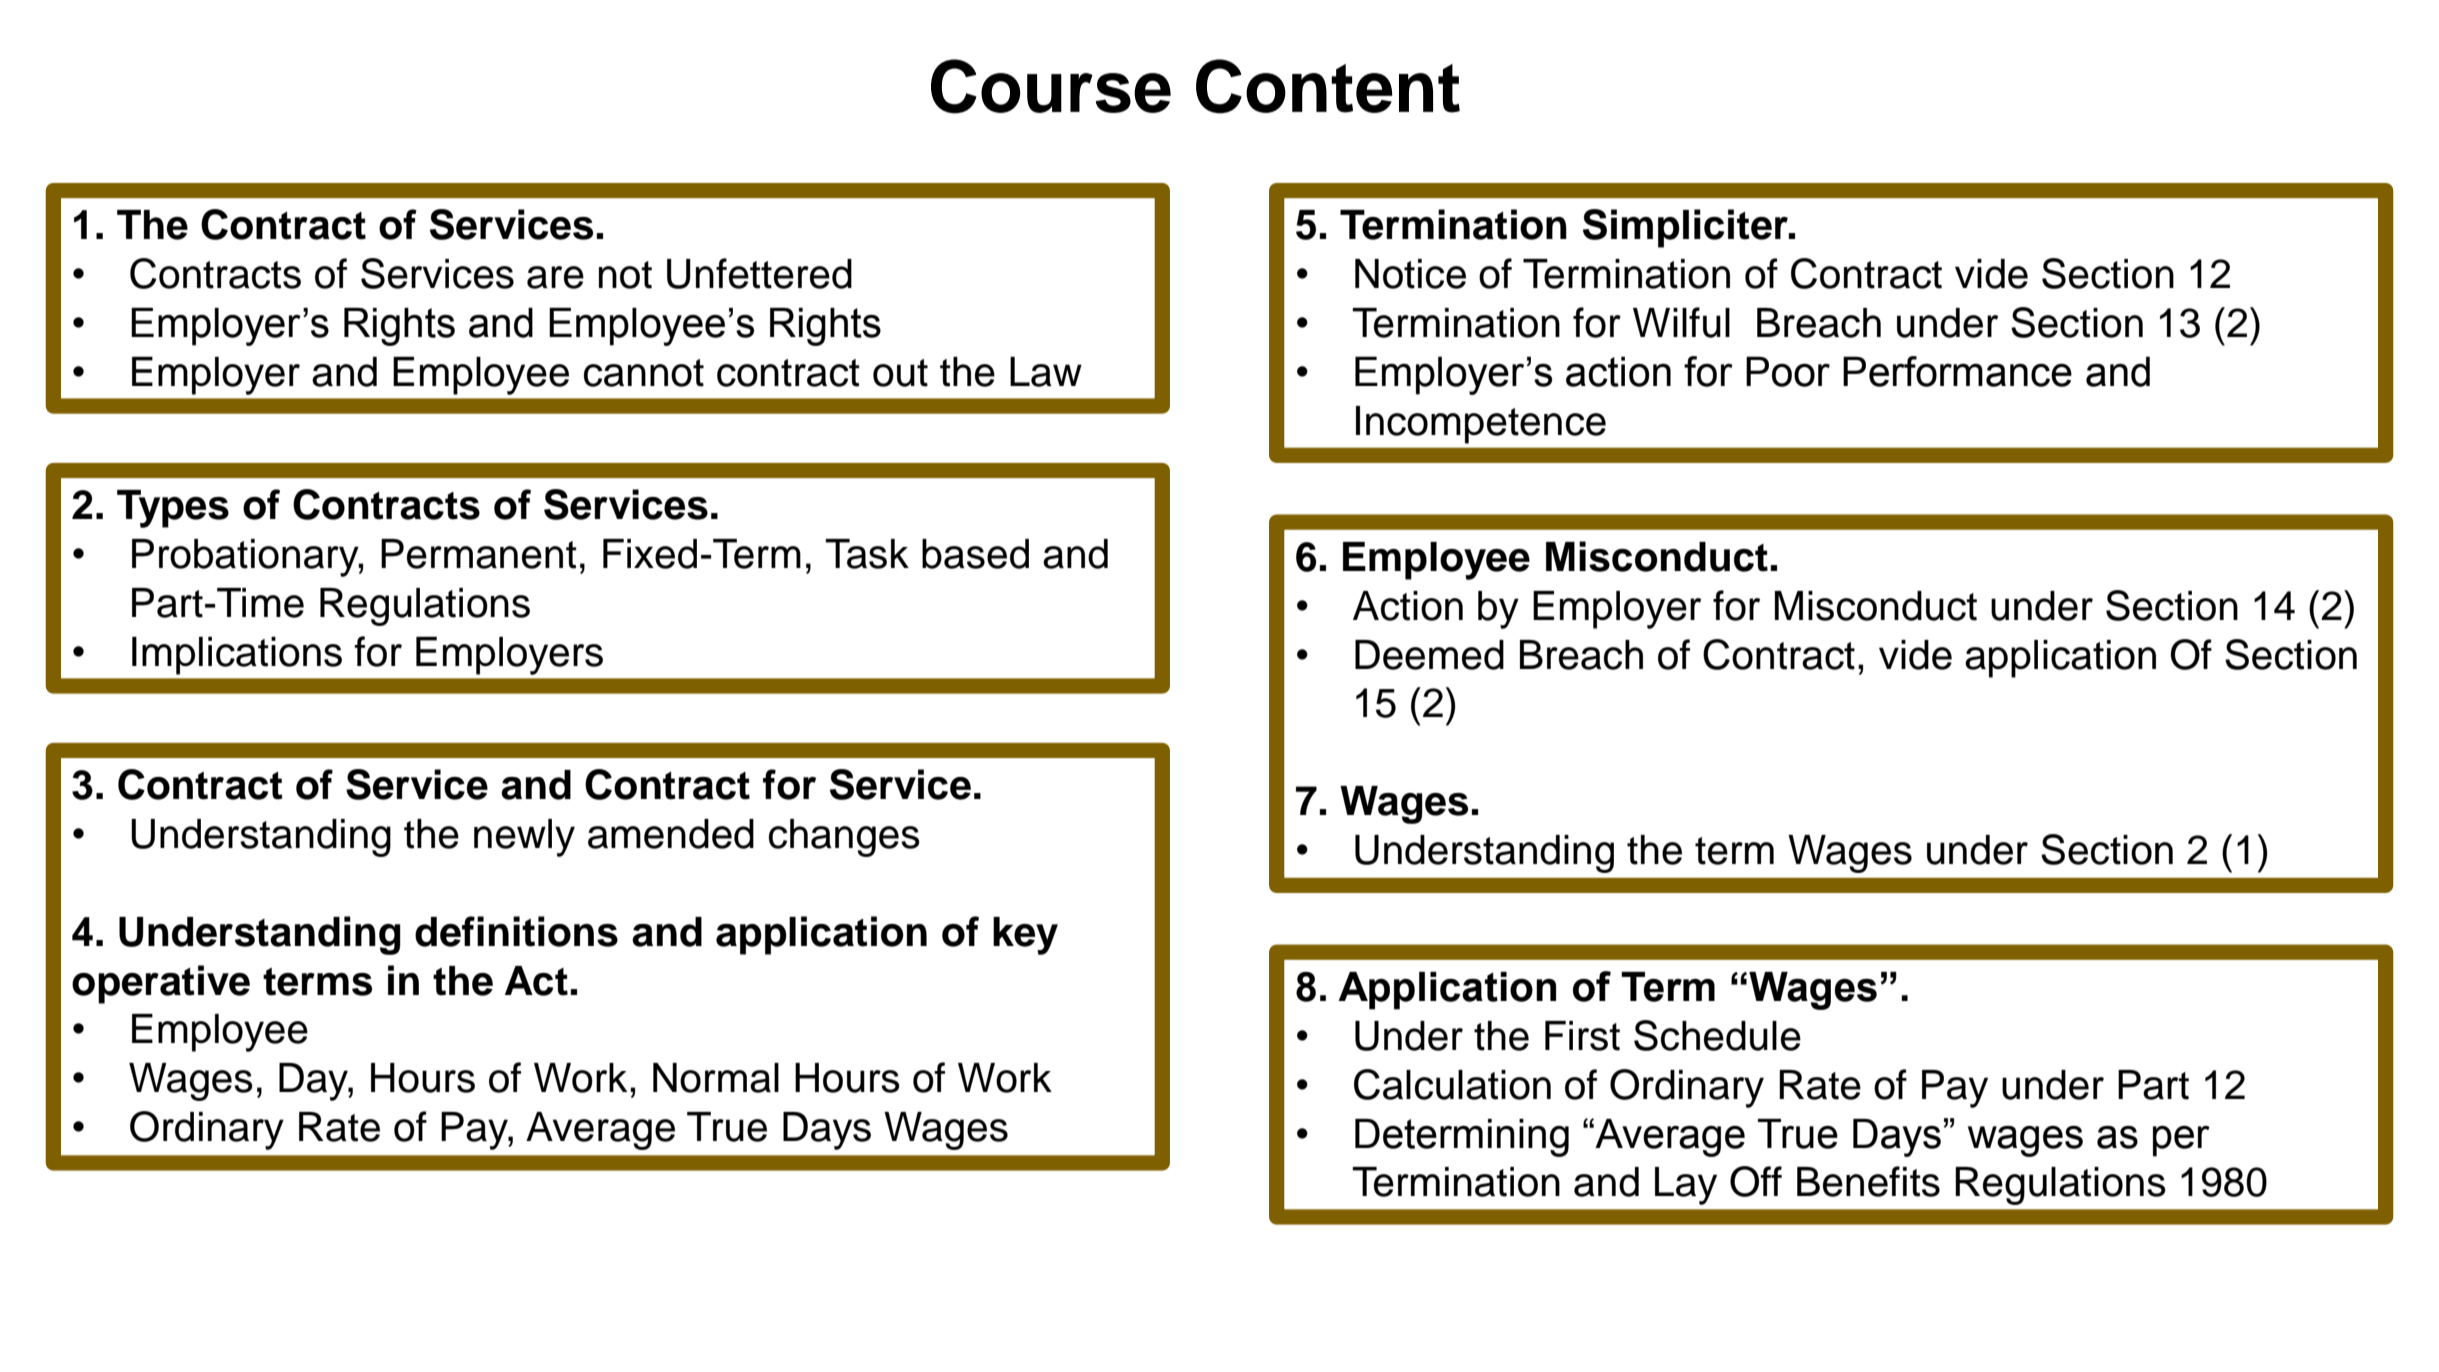 The image size is (2439, 1372). I want to click on newly, so click(524, 838).
